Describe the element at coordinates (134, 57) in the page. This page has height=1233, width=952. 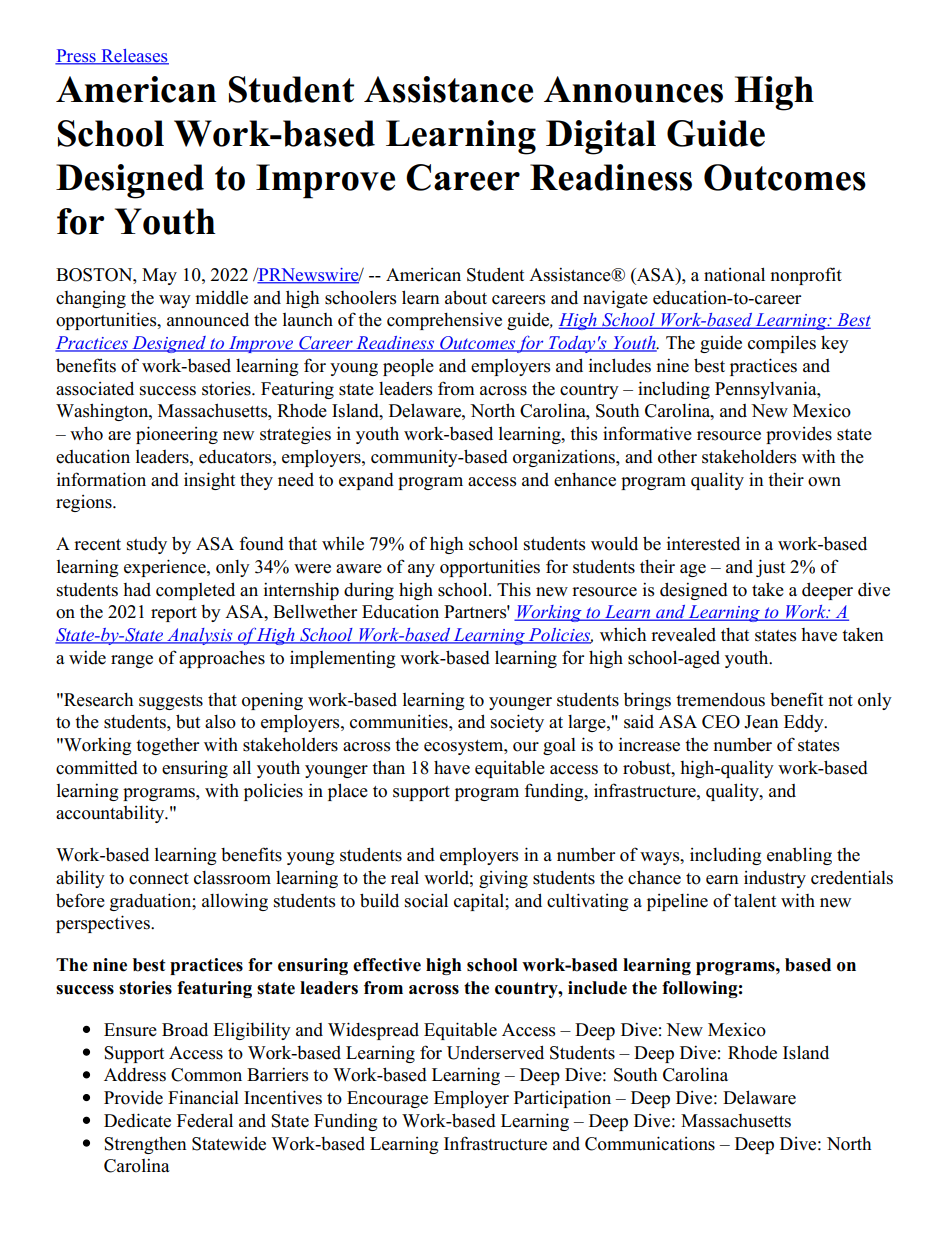
I see `Releases` at that location.
